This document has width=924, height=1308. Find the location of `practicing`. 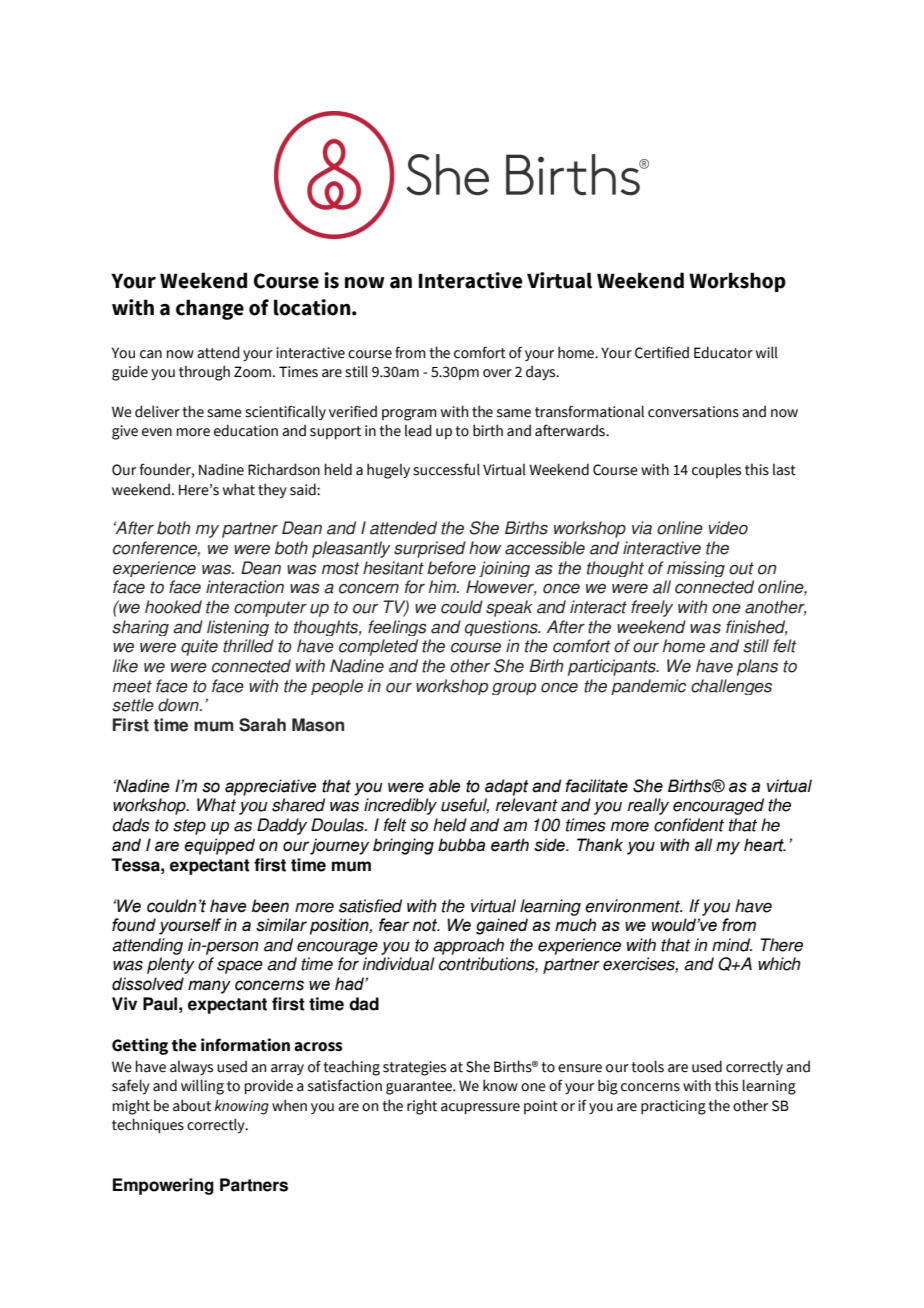

practicing is located at coordinates (673, 1107).
